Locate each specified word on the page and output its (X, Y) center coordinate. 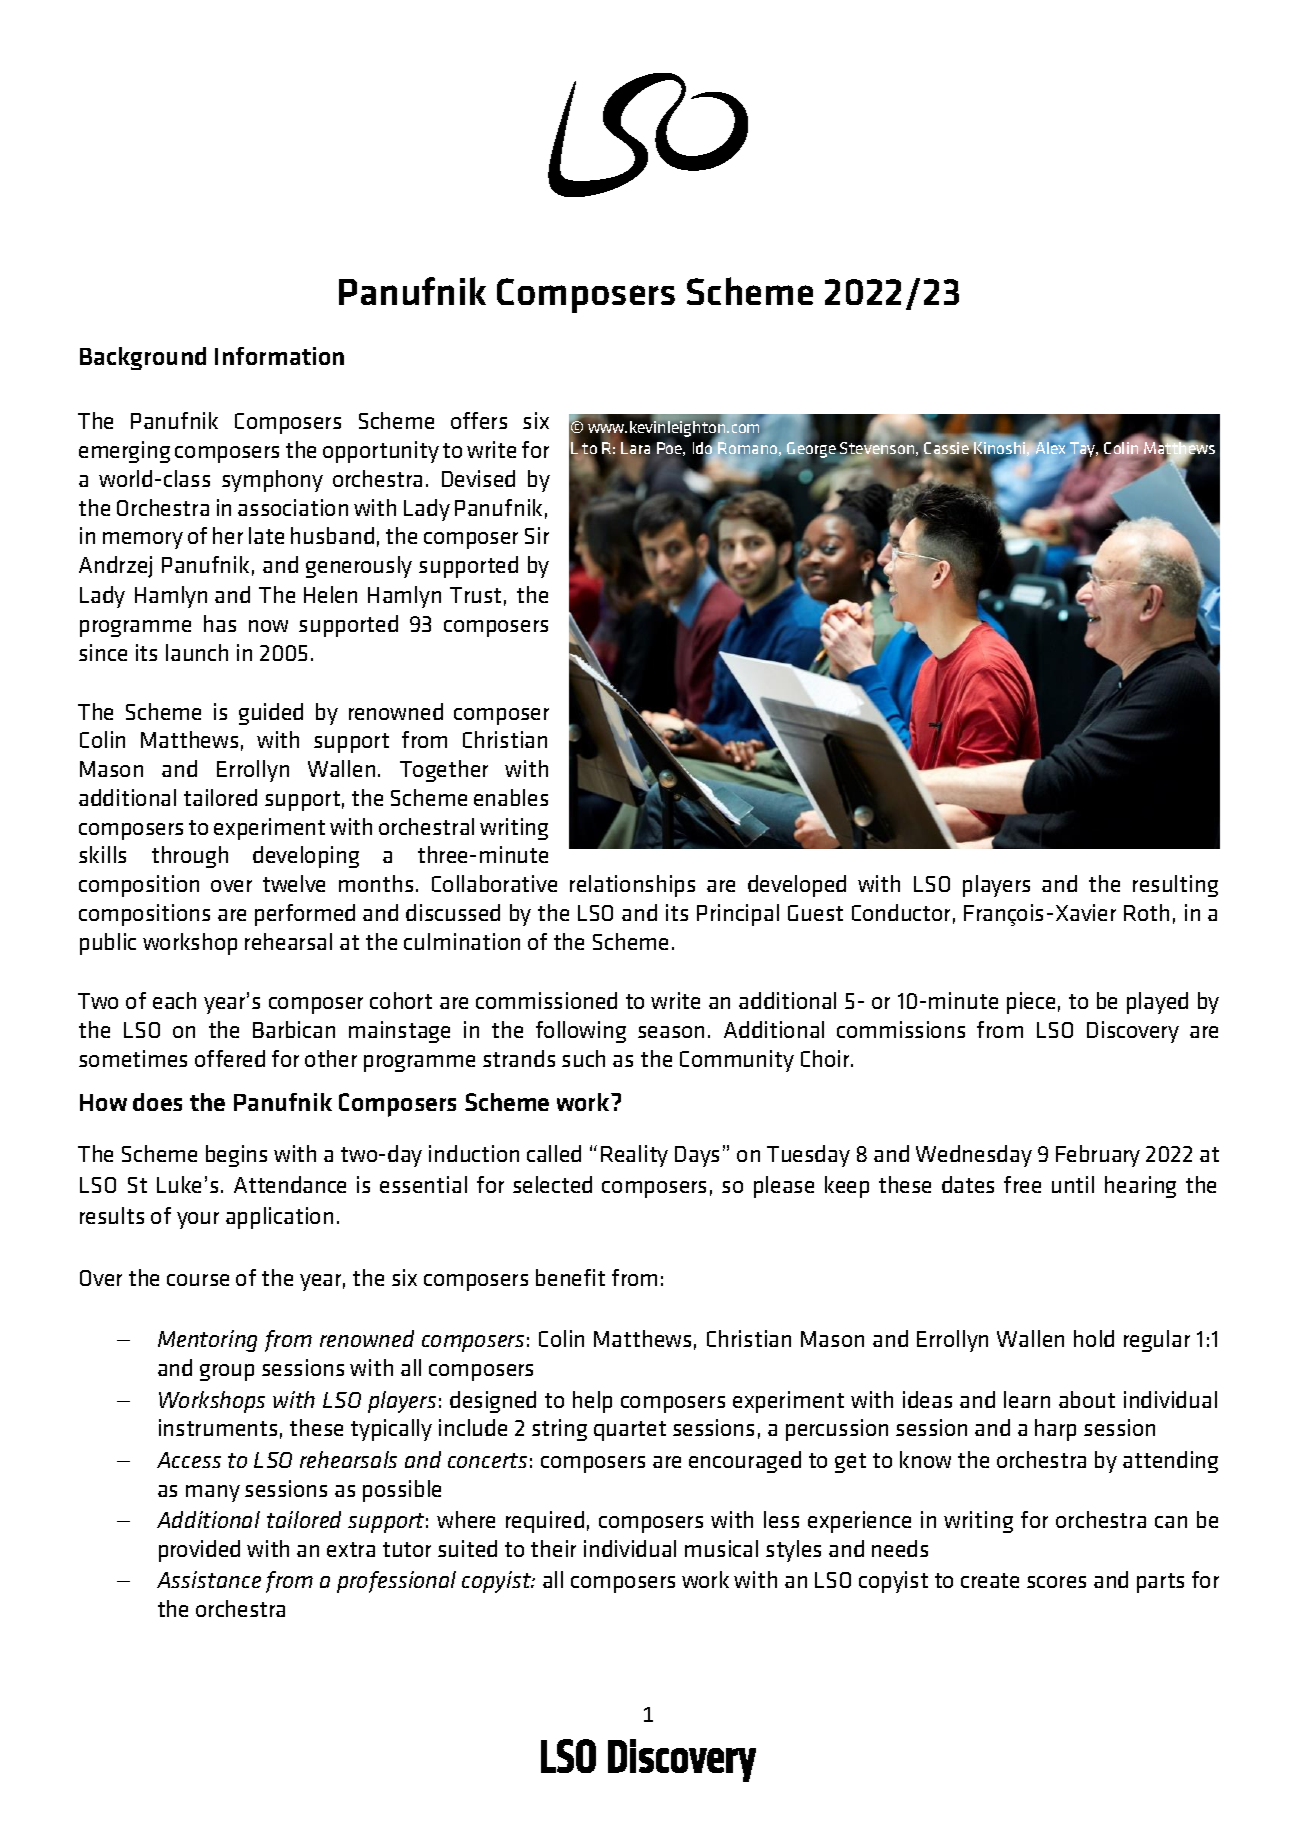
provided (199, 1551)
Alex (1050, 448)
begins (236, 1156)
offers (479, 420)
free (1022, 1184)
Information (279, 356)
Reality (634, 1156)
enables (511, 797)
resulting (1175, 886)
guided (271, 714)
